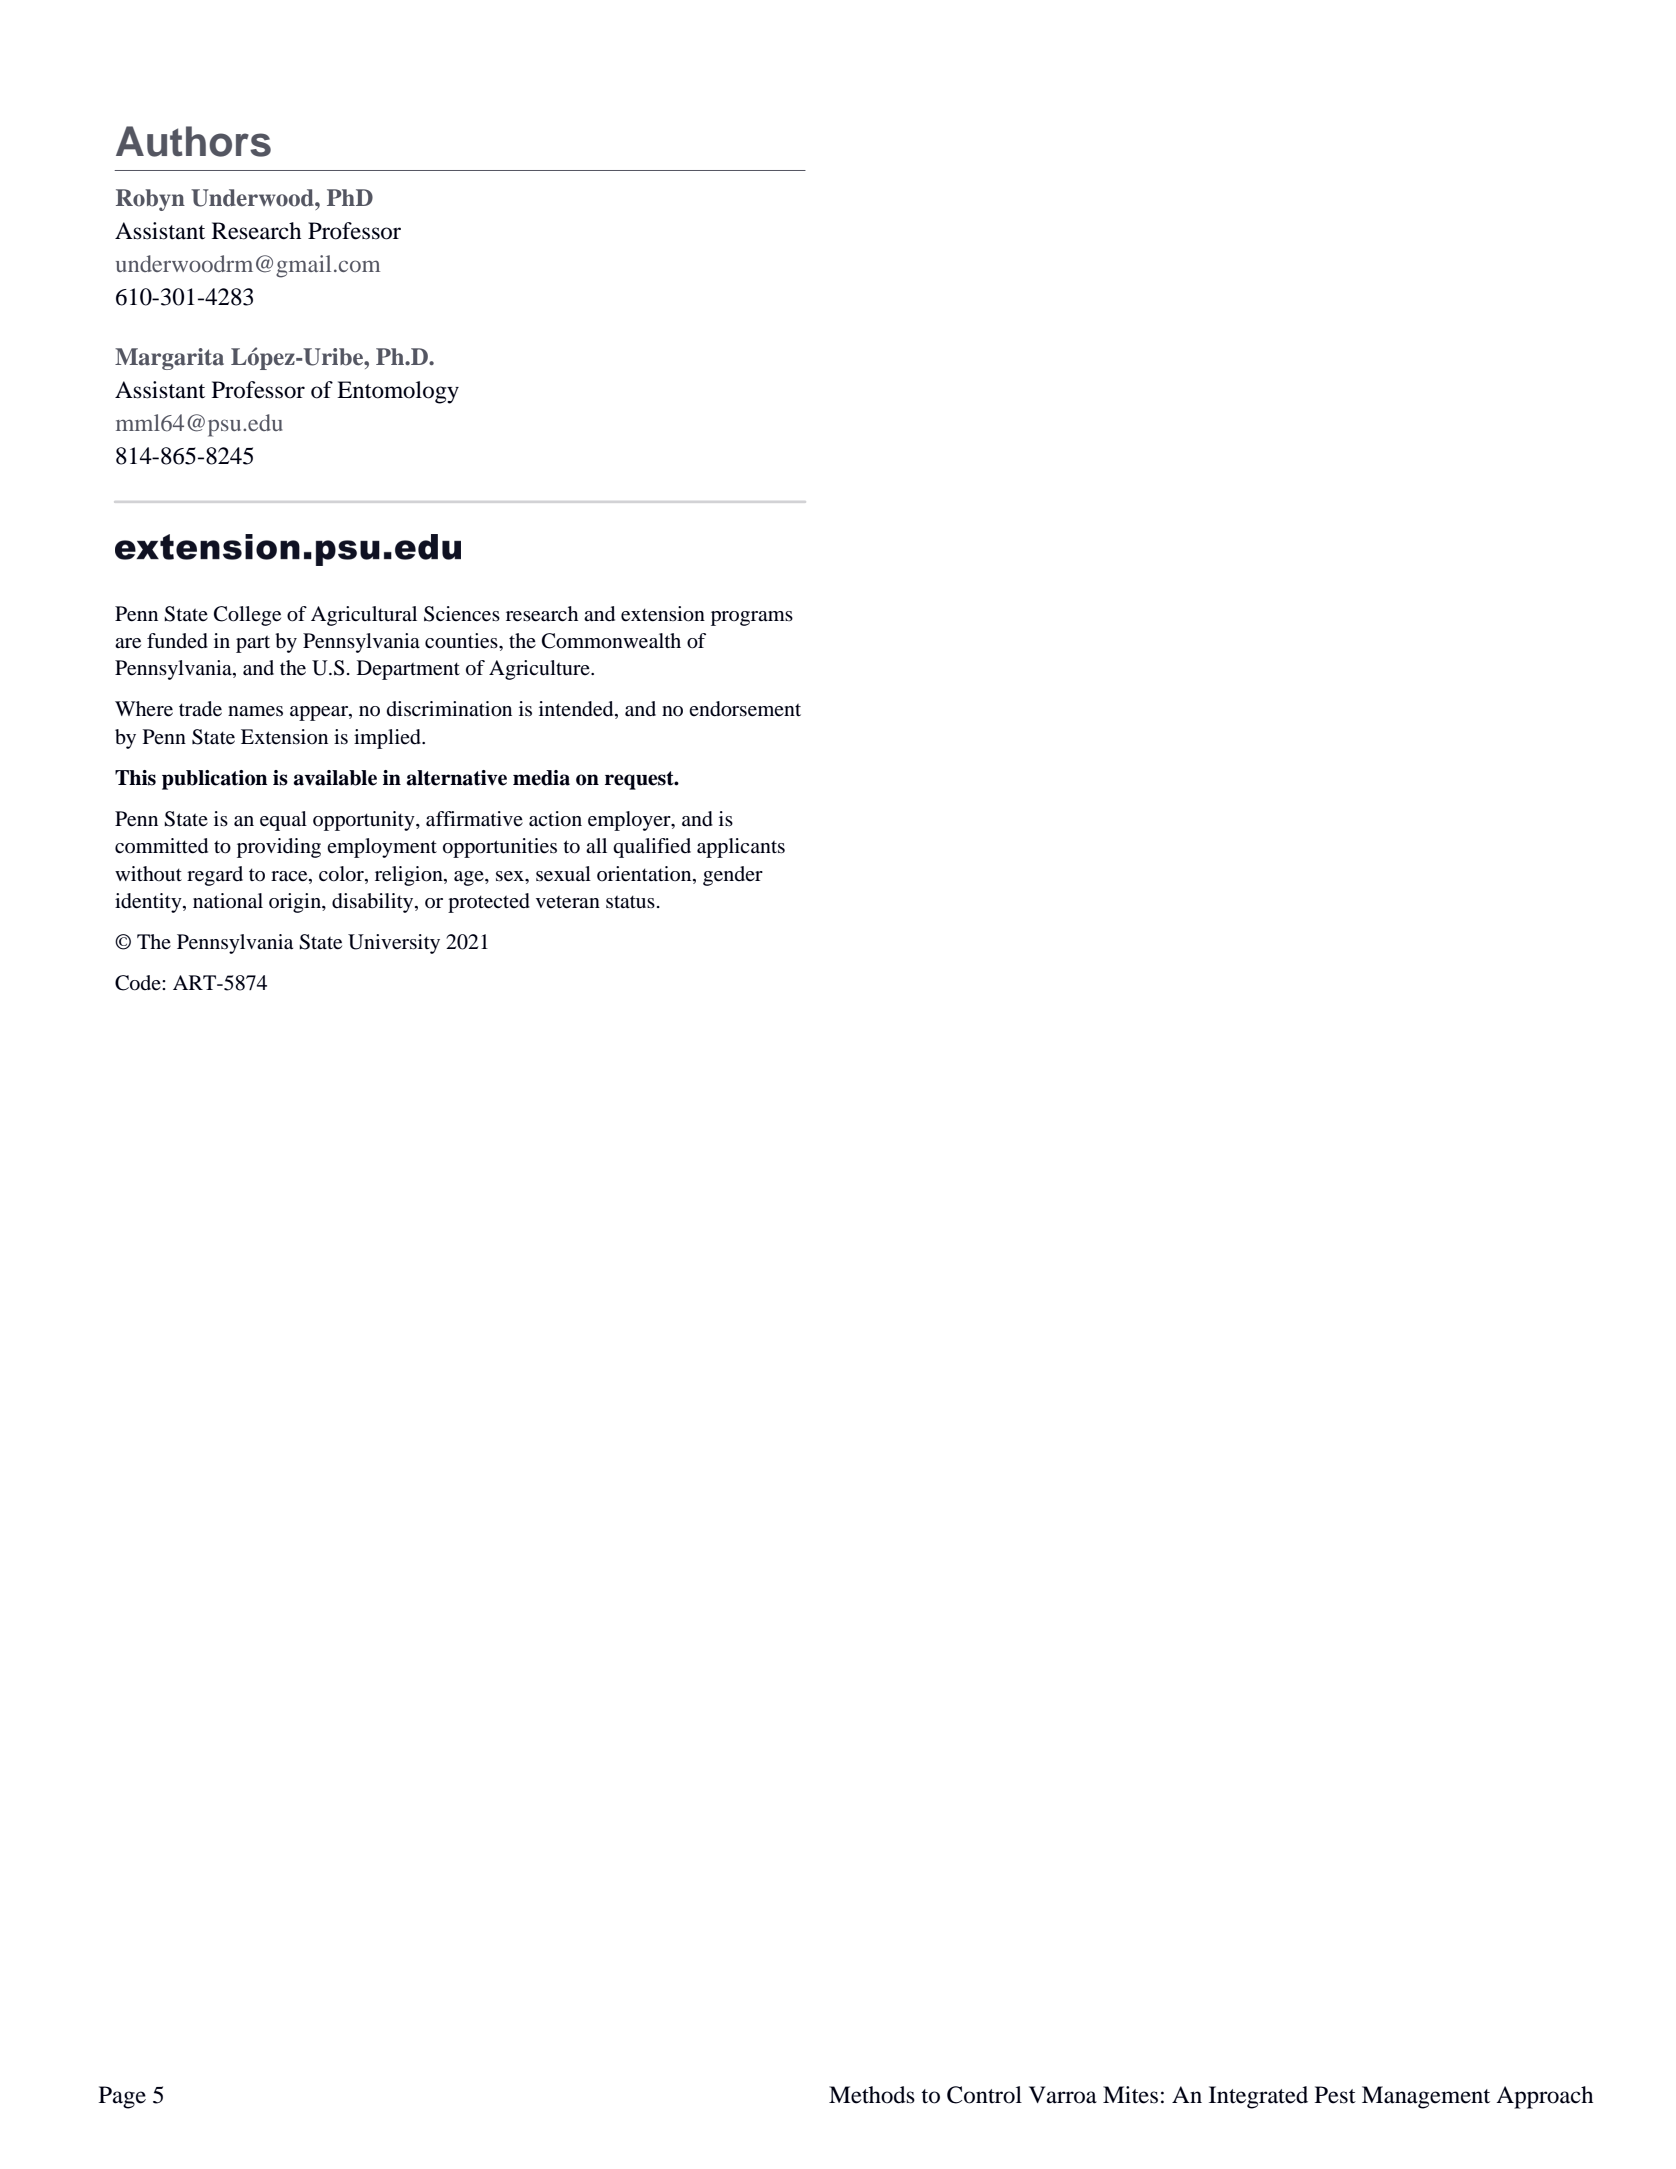  I want to click on Page, so click(122, 2097).
